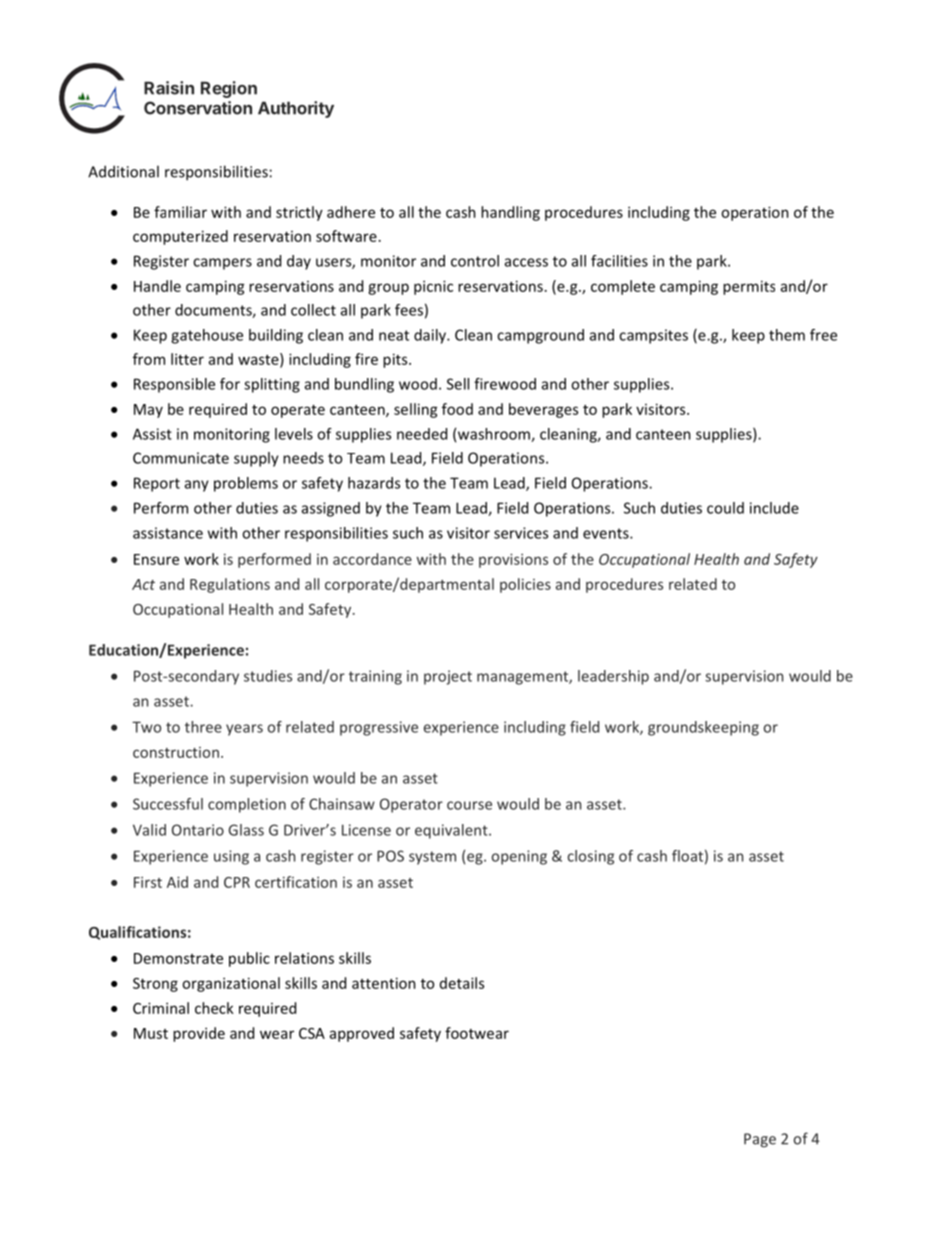 This image has width=952, height=1233. What do you see at coordinates (230, 585) in the image?
I see `Regulations` at bounding box center [230, 585].
